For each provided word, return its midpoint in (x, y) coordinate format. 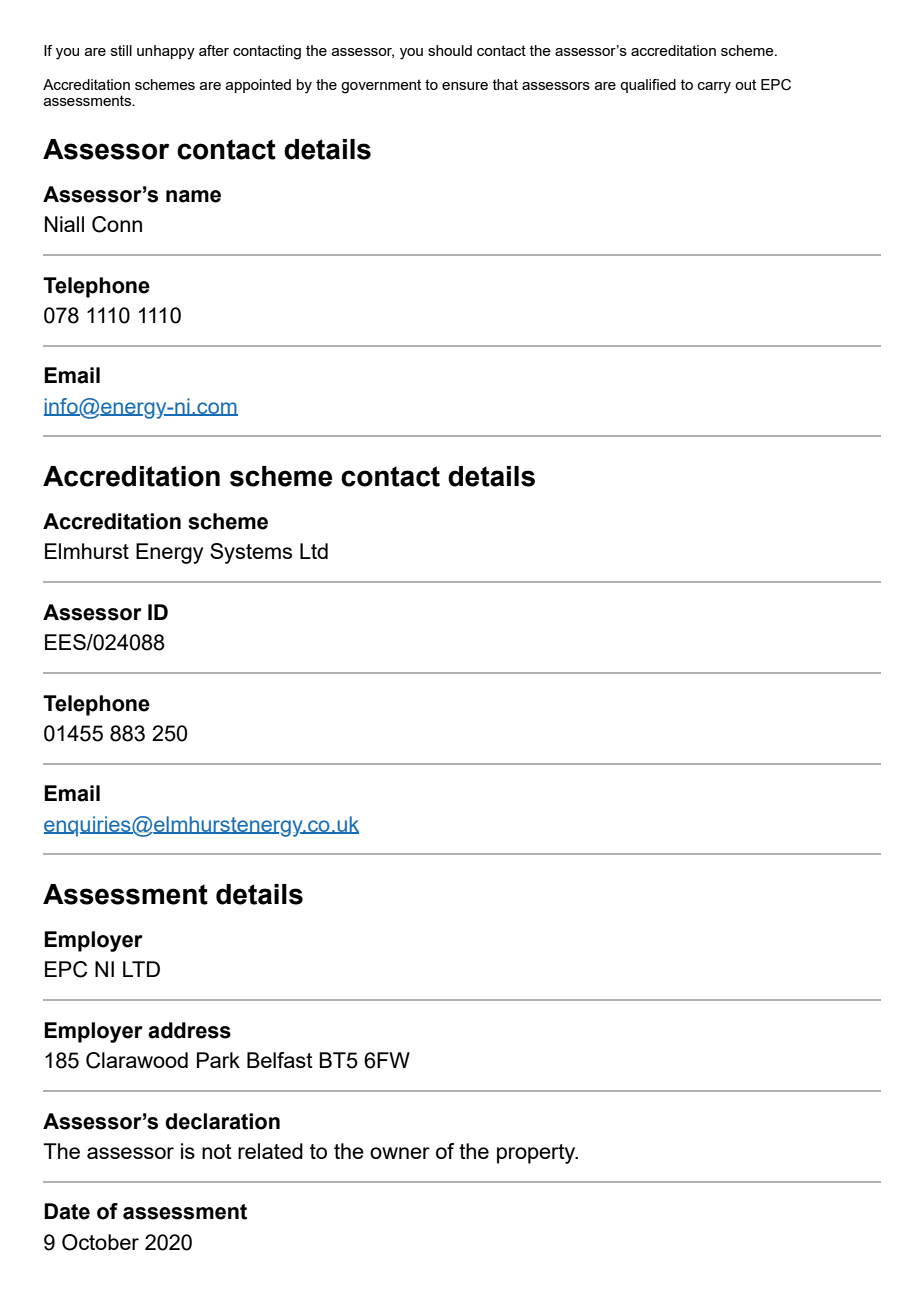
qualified (648, 86)
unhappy (166, 52)
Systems (251, 553)
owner (400, 1153)
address (189, 1030)
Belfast (280, 1060)
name (193, 196)
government (381, 86)
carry (714, 88)
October (100, 1242)
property (537, 1154)
